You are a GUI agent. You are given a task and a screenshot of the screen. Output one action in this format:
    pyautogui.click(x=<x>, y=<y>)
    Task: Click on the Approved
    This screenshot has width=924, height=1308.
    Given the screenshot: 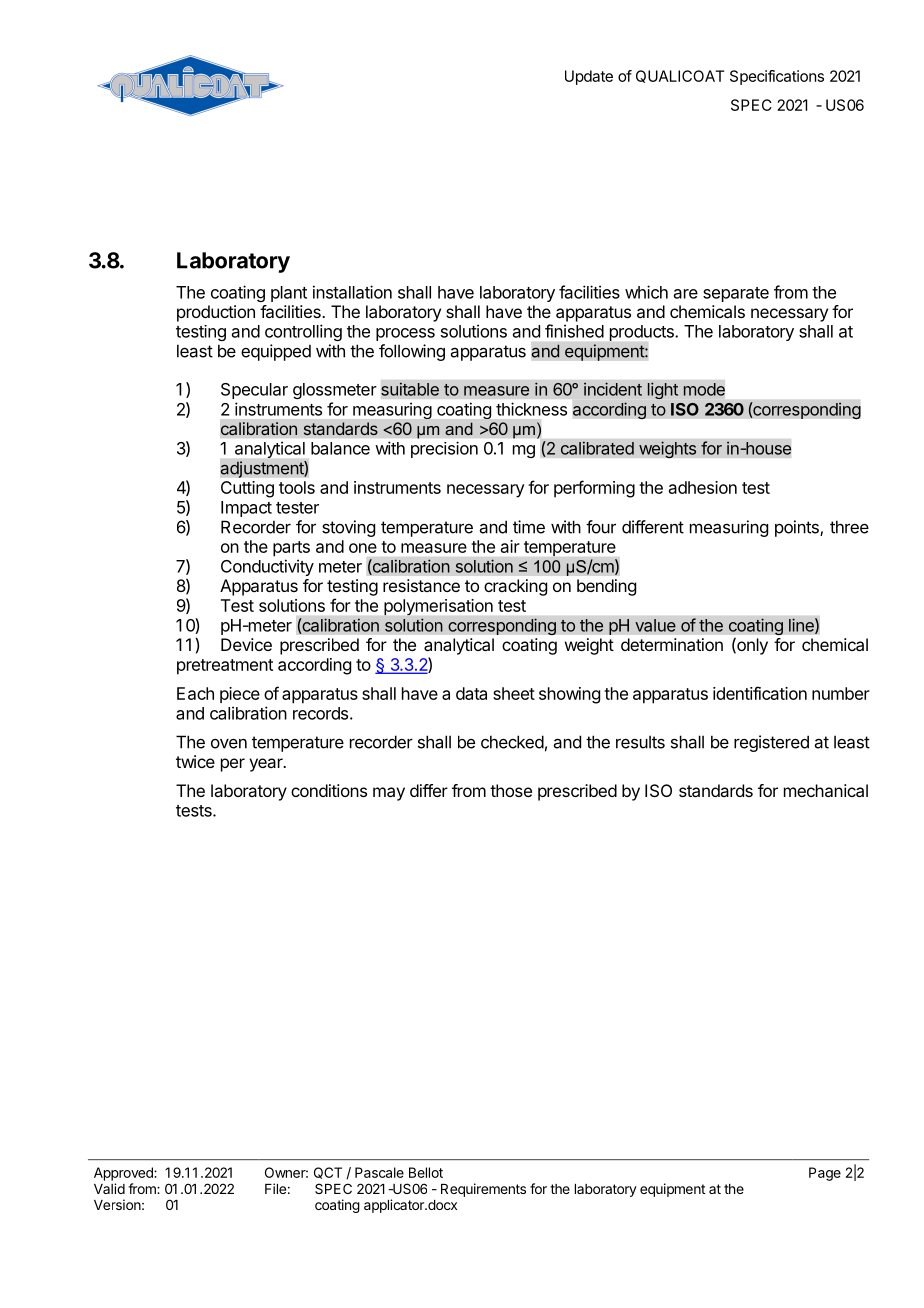 What is the action you would take?
    pyautogui.click(x=124, y=1174)
